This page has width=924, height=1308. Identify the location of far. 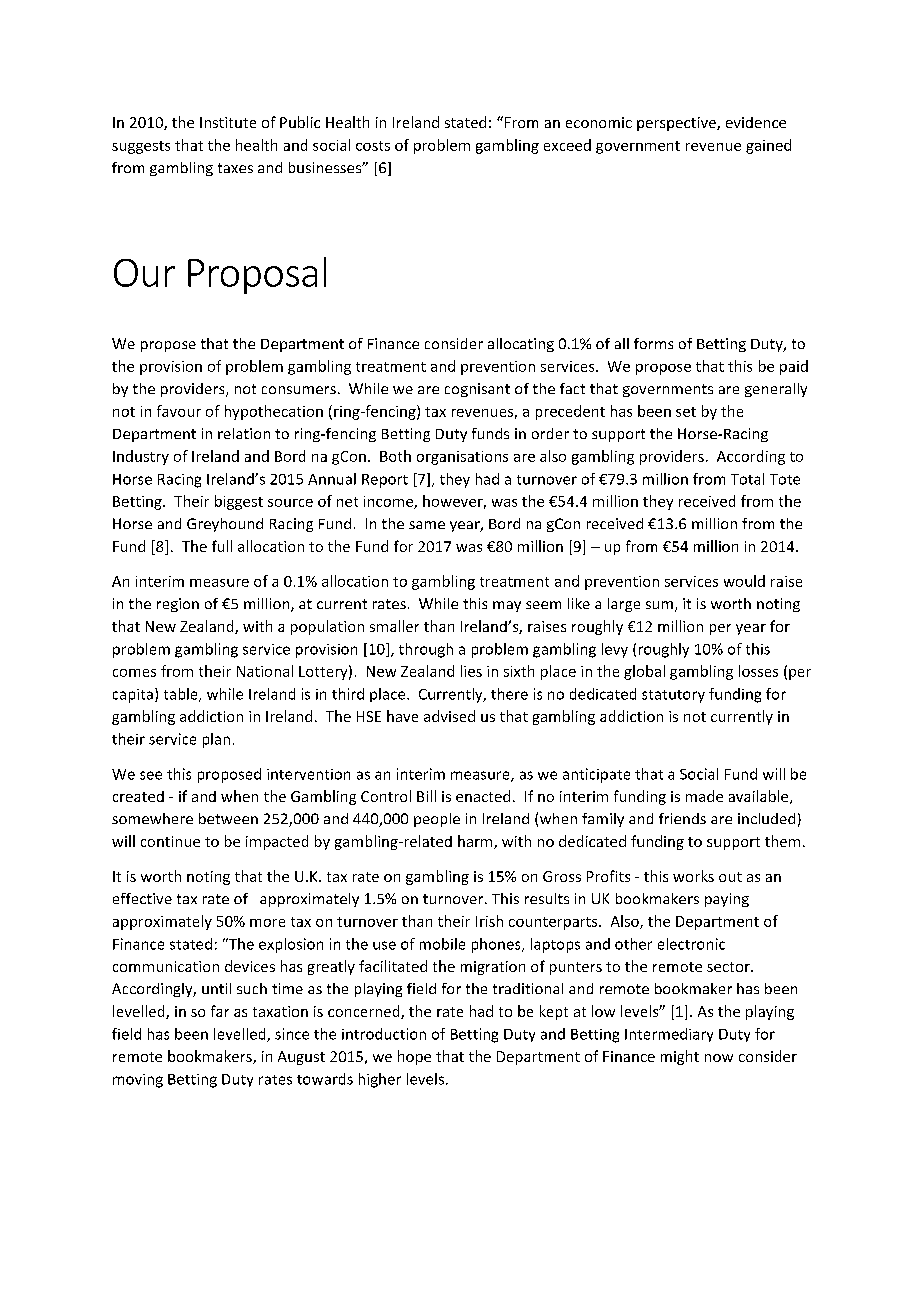
(220, 1011).
